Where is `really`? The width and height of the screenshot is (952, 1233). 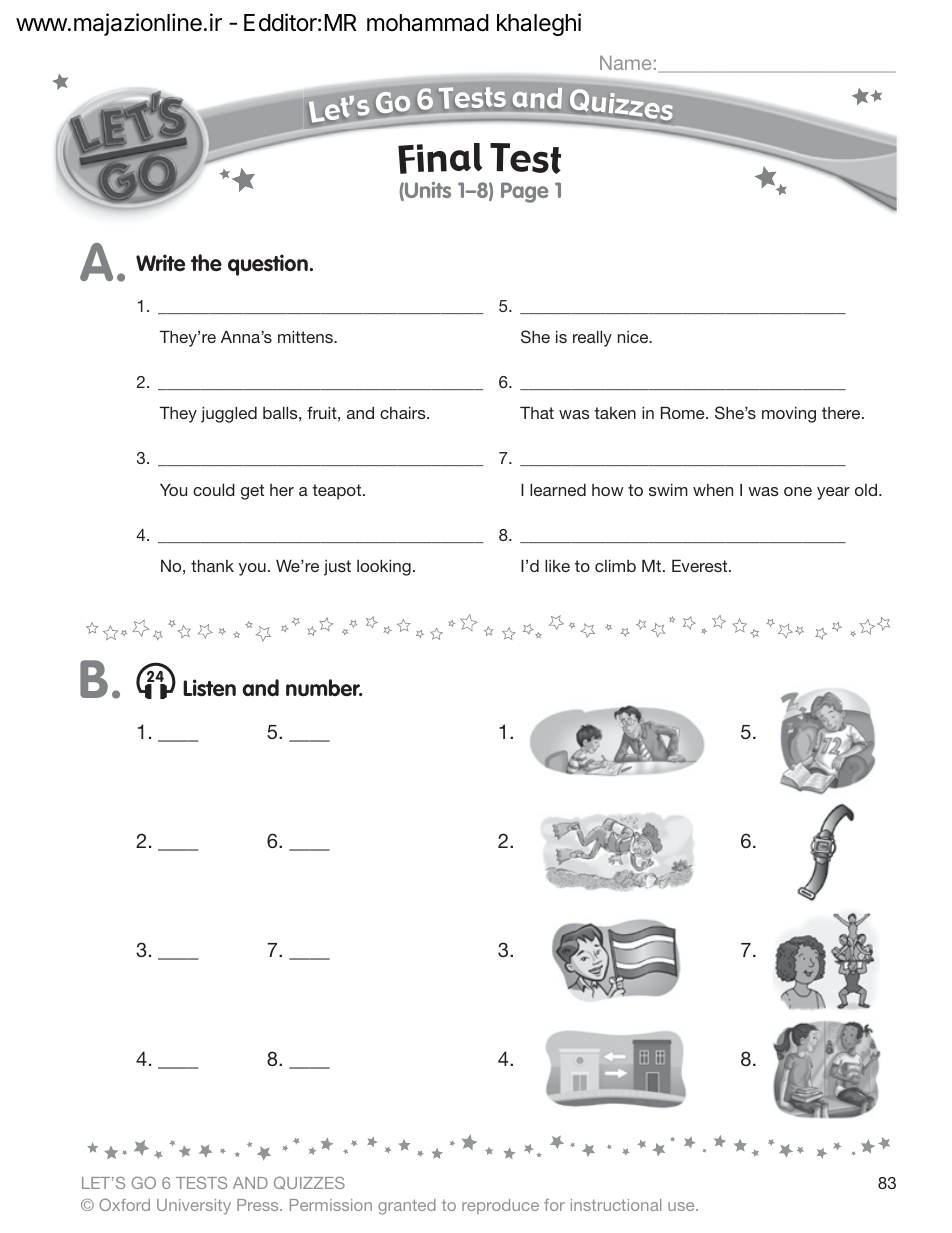
really is located at coordinates (592, 338).
